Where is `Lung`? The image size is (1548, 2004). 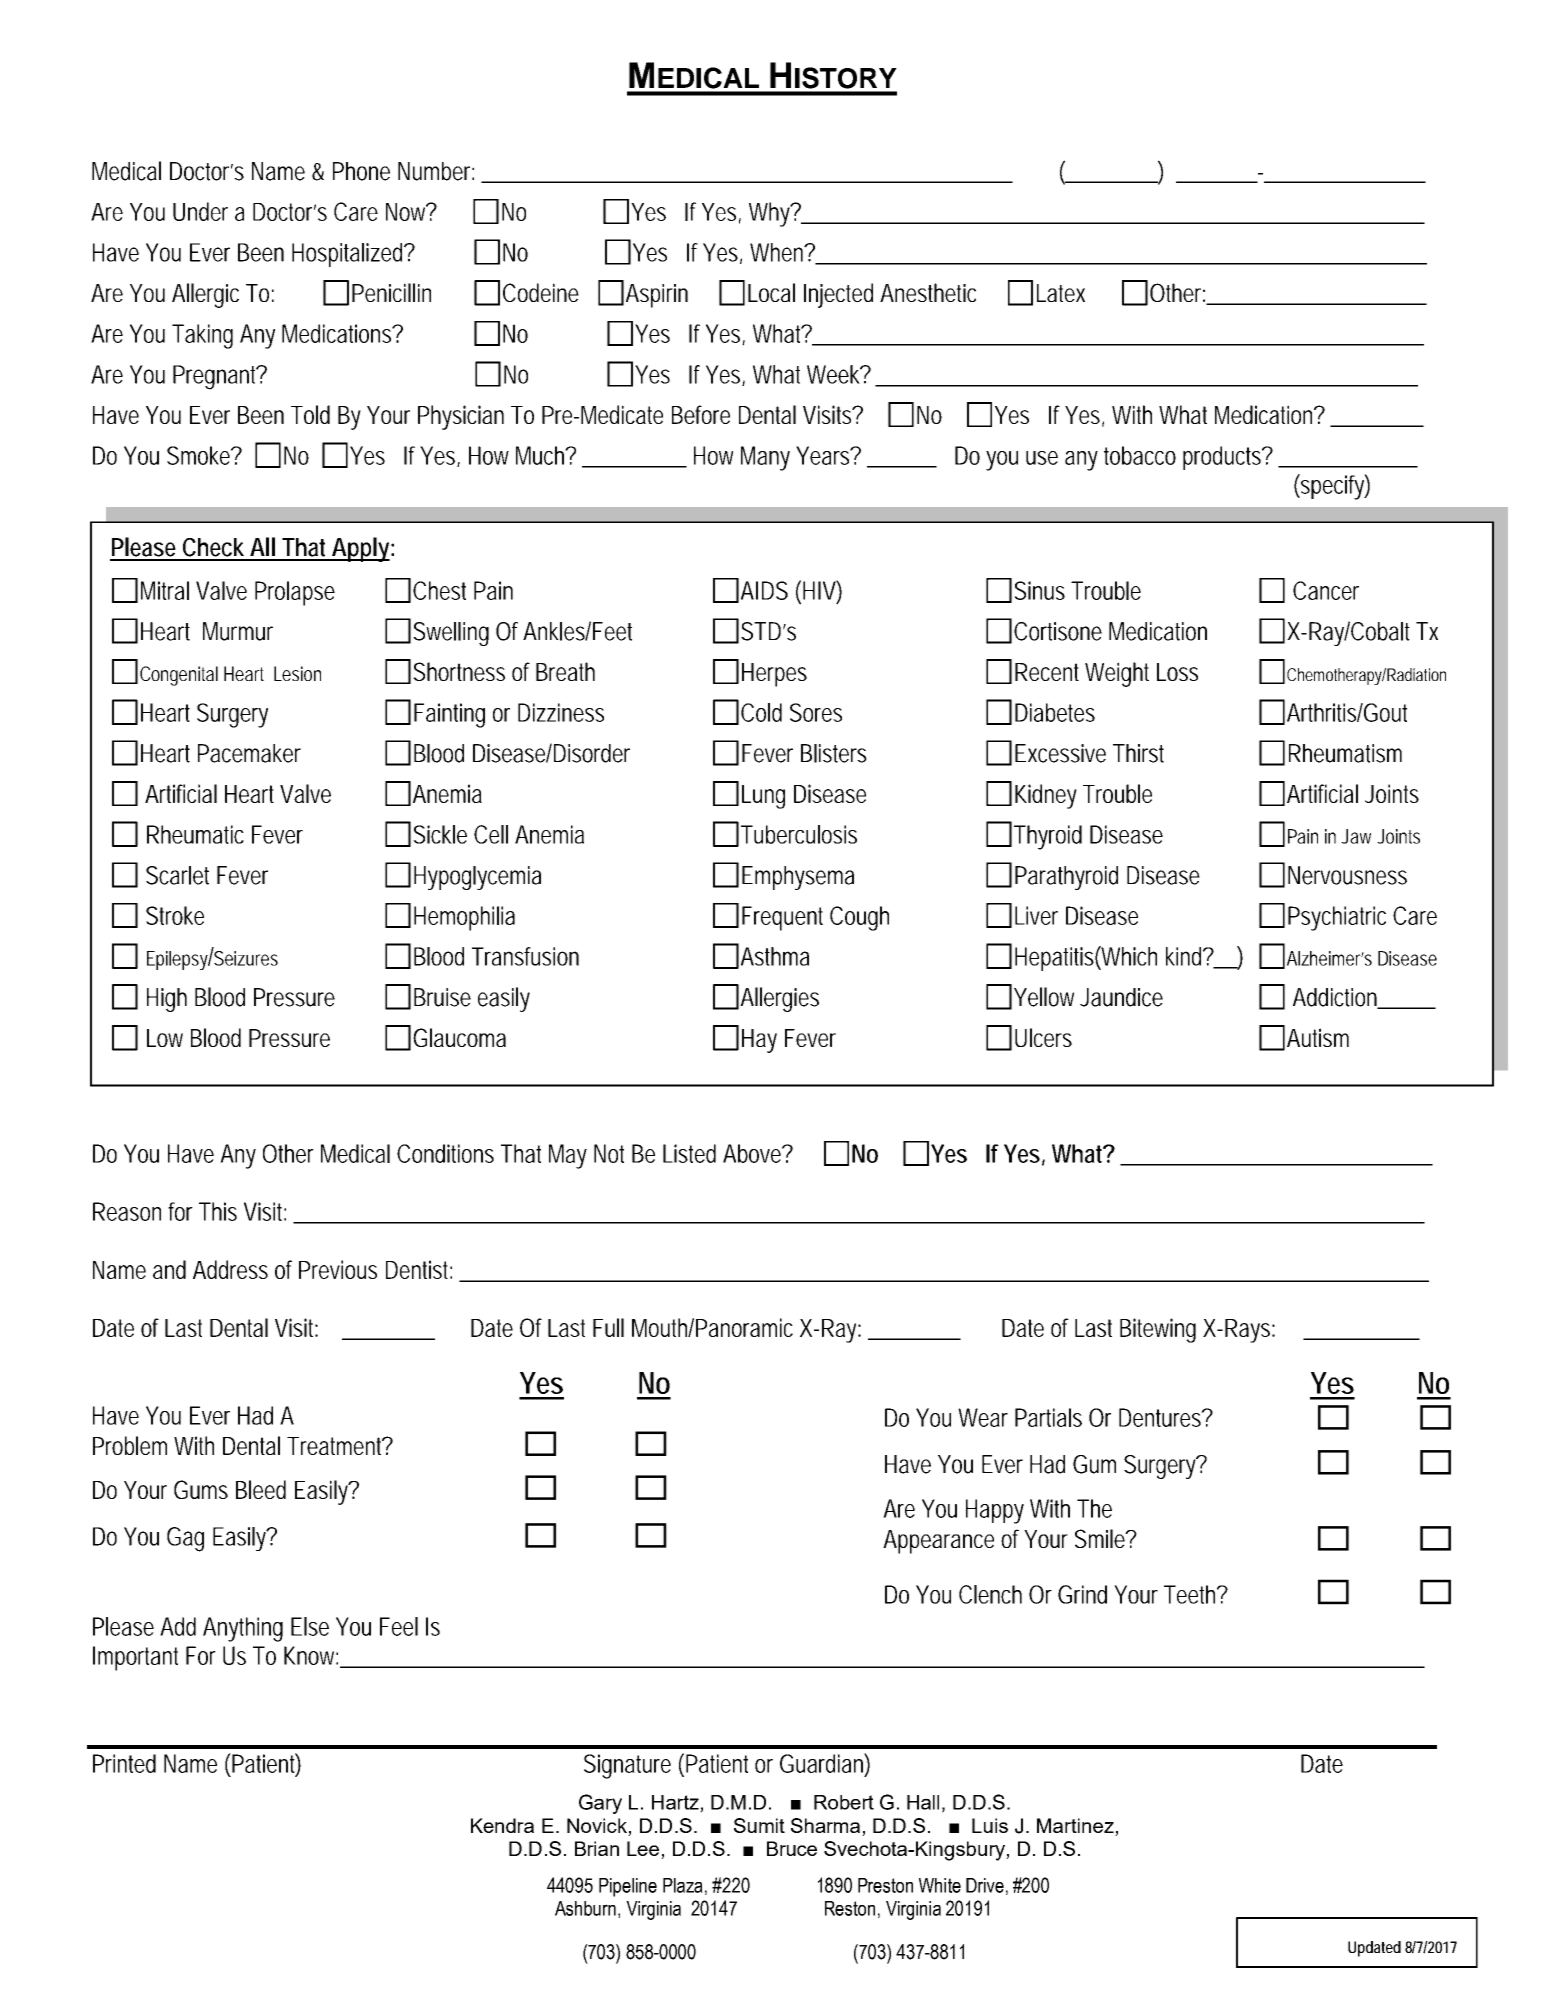 Lung is located at coordinates (763, 797).
